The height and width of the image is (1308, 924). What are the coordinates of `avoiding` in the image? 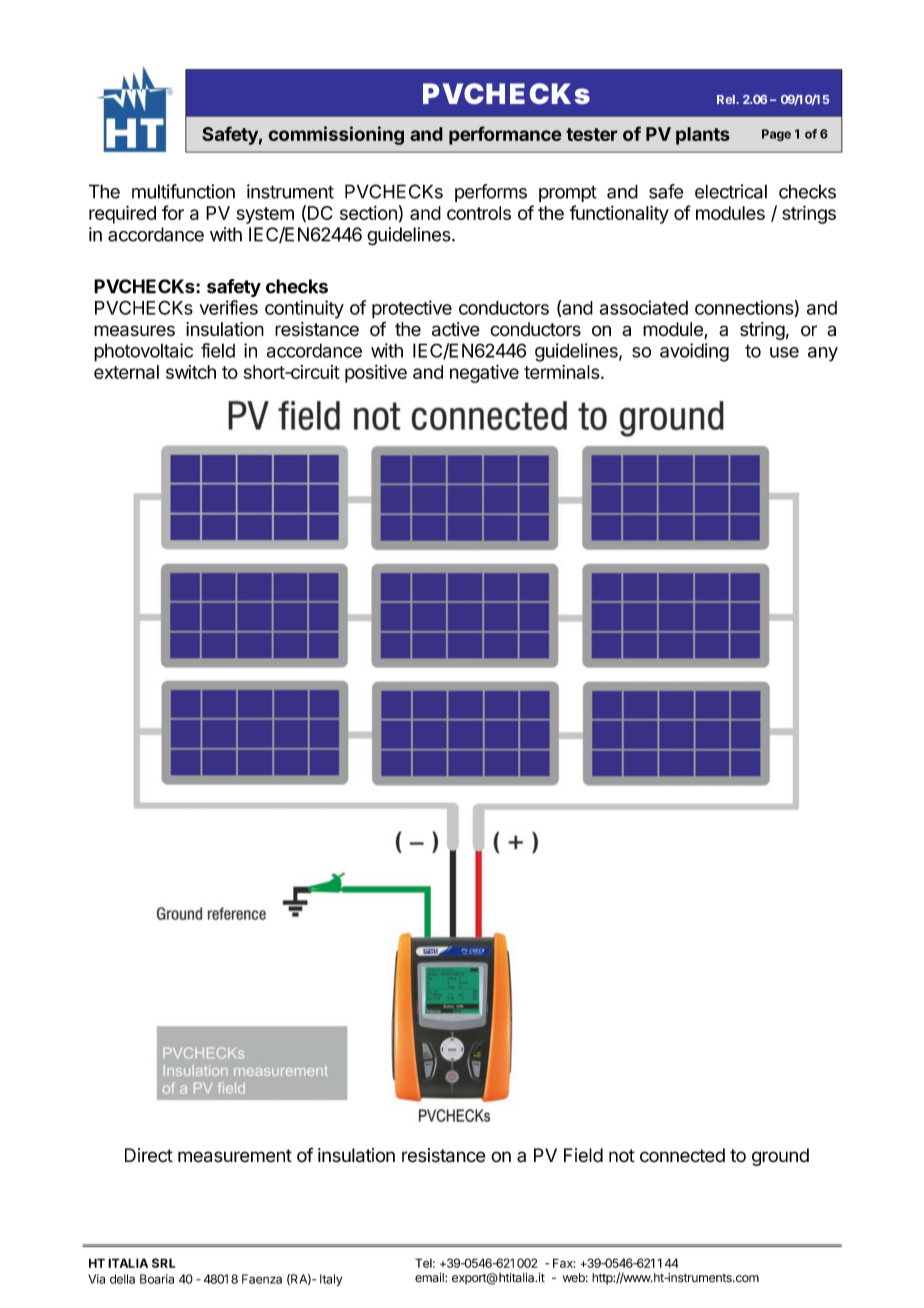 It's located at (694, 352).
